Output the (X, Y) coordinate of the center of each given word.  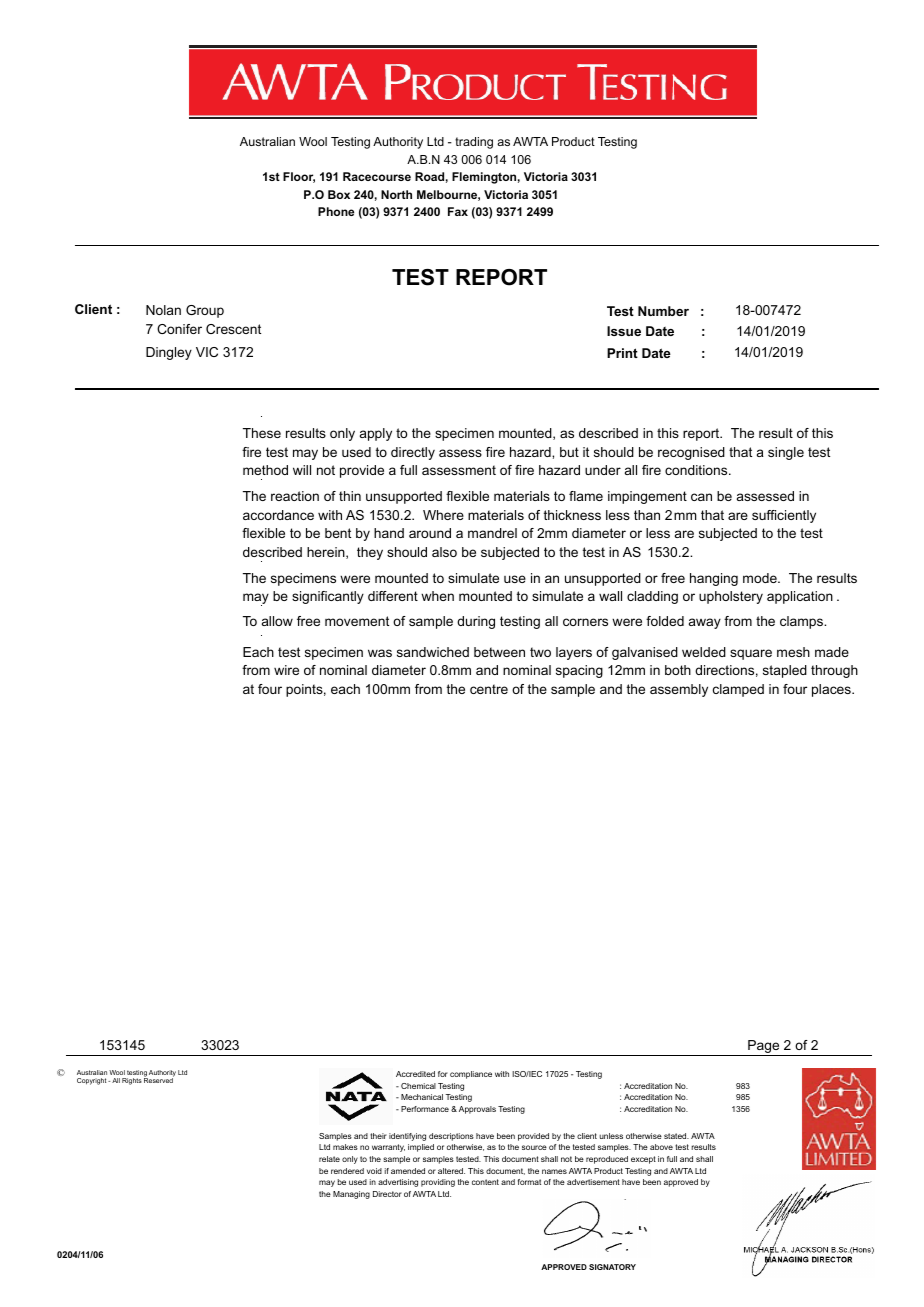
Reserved (159, 1079)
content (485, 1182)
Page (764, 1048)
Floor (299, 177)
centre (489, 689)
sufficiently (784, 516)
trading (474, 143)
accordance (278, 515)
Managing (351, 1195)
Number (663, 311)
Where (443, 515)
